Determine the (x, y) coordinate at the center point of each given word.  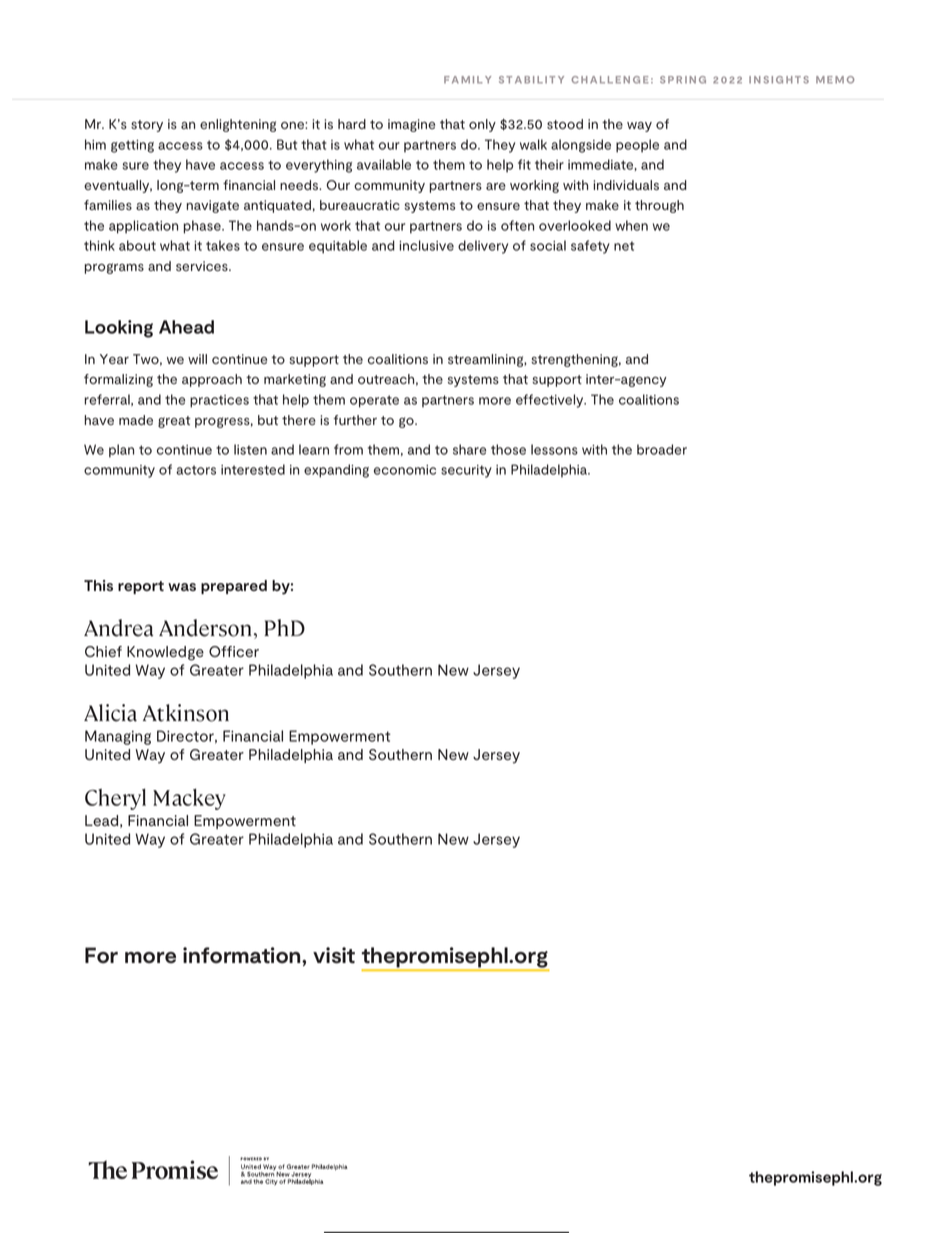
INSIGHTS (779, 80)
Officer (234, 651)
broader (662, 449)
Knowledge (165, 653)
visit (334, 955)
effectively (551, 401)
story (147, 126)
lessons (554, 449)
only (482, 125)
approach (212, 380)
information (243, 955)
